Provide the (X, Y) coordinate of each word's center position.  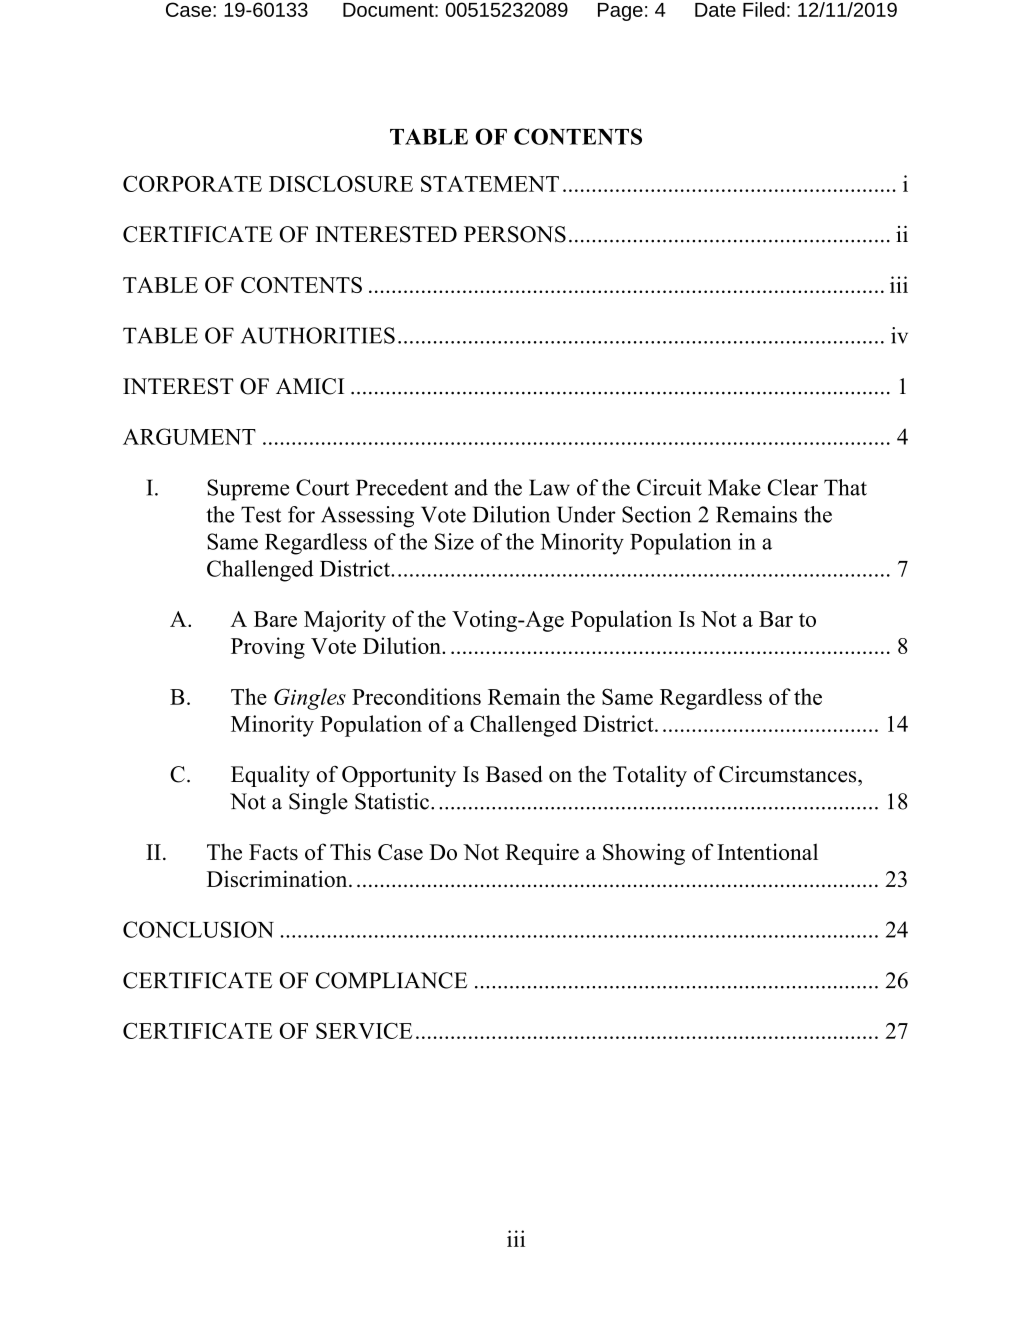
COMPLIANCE (392, 980)
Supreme (248, 490)
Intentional (767, 851)
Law (549, 487)
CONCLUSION (198, 929)
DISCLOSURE (341, 183)
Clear (793, 487)
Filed (764, 9)
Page (620, 12)
